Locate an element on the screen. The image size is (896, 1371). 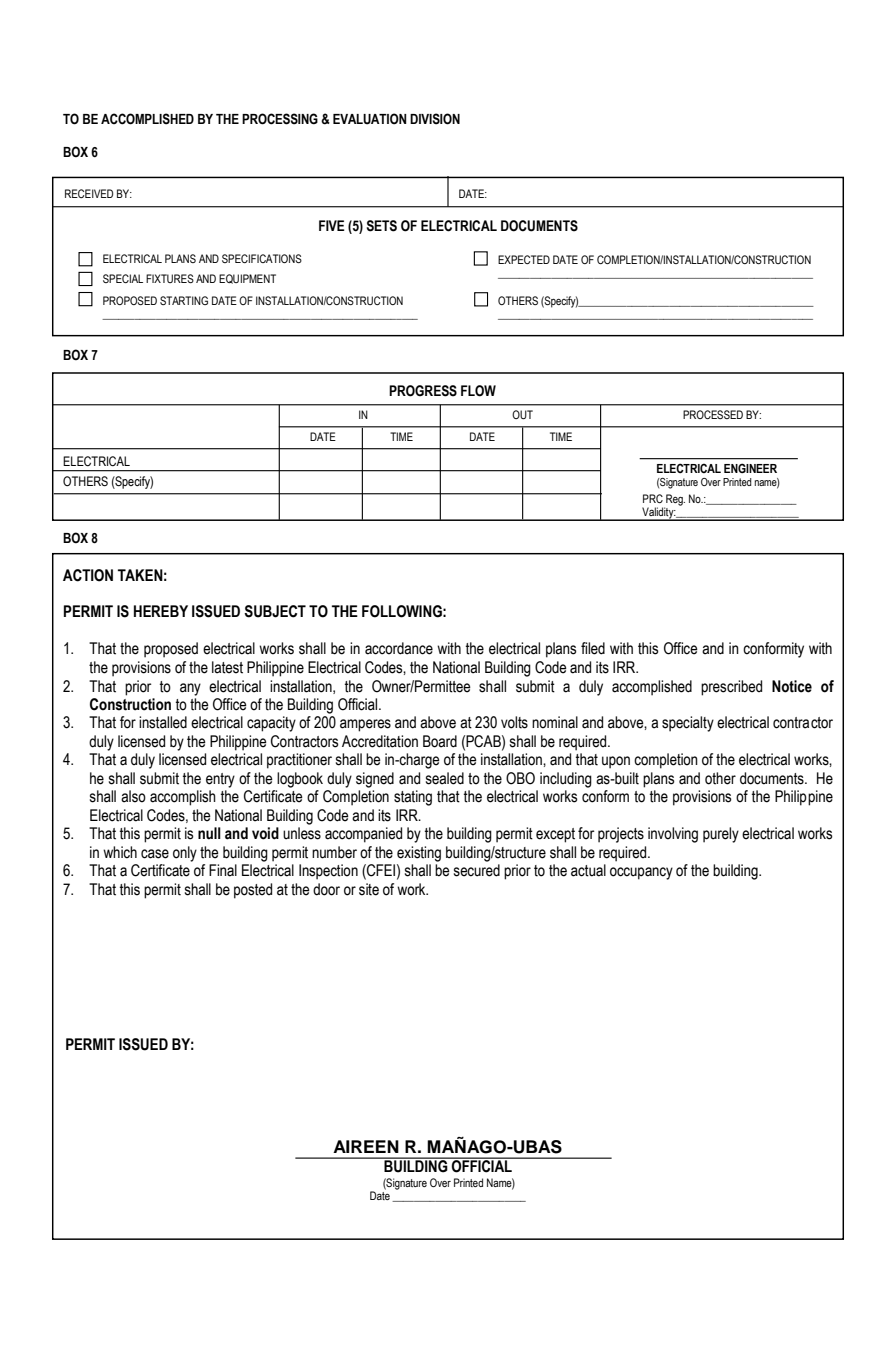
only is located at coordinates (185, 854).
